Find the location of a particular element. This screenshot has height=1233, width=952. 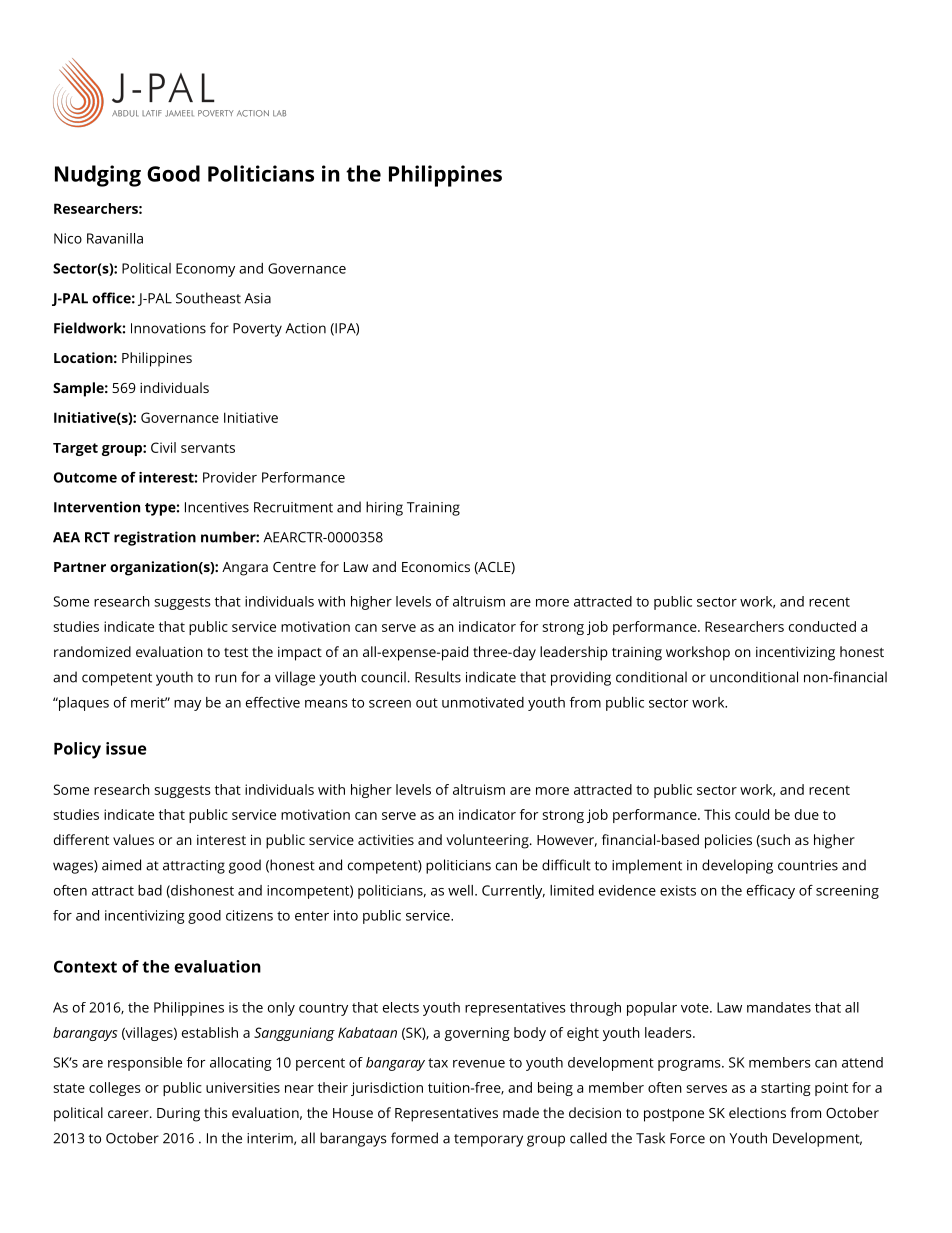

temporary is located at coordinates (488, 1140).
